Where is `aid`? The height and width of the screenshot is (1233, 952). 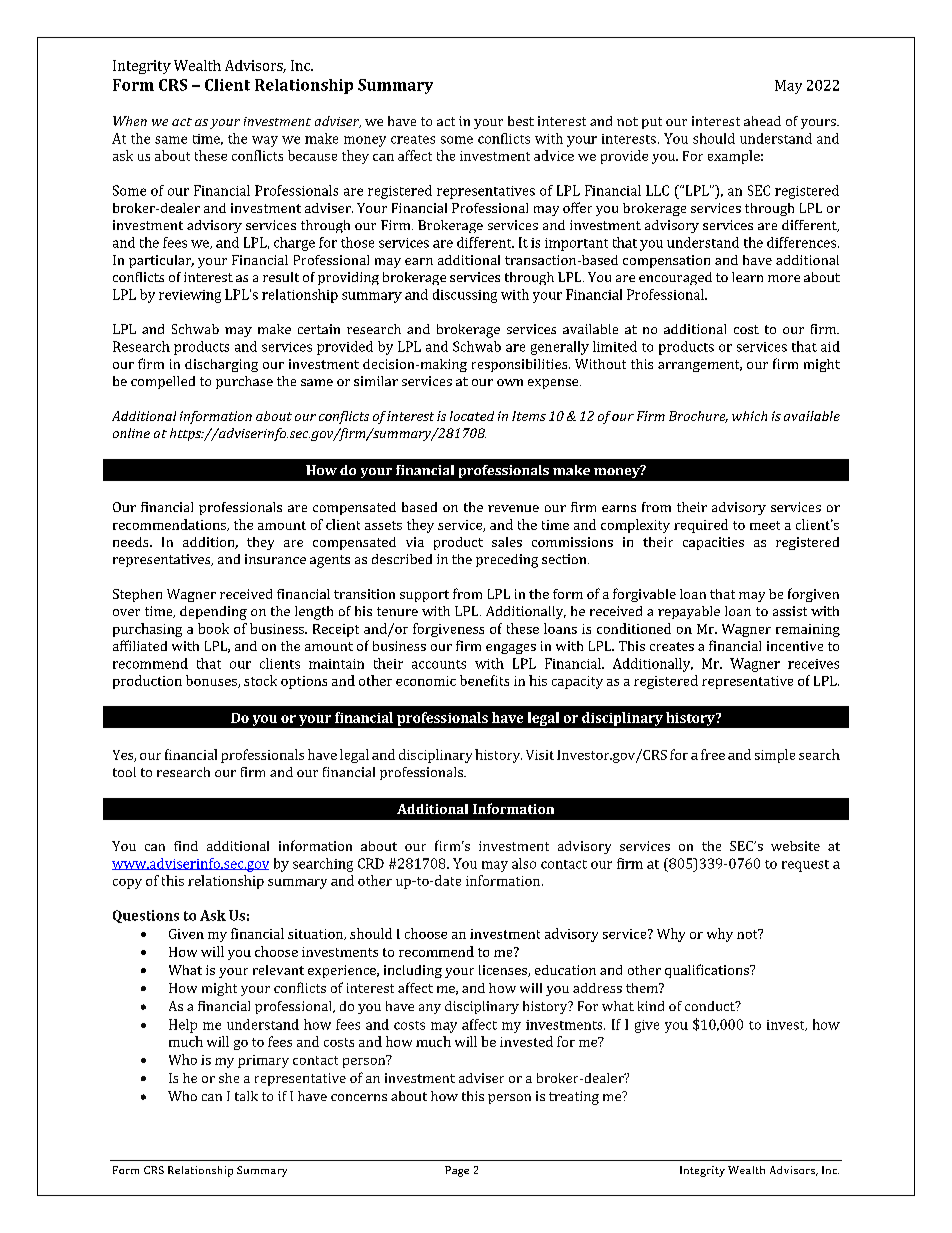 aid is located at coordinates (830, 346).
